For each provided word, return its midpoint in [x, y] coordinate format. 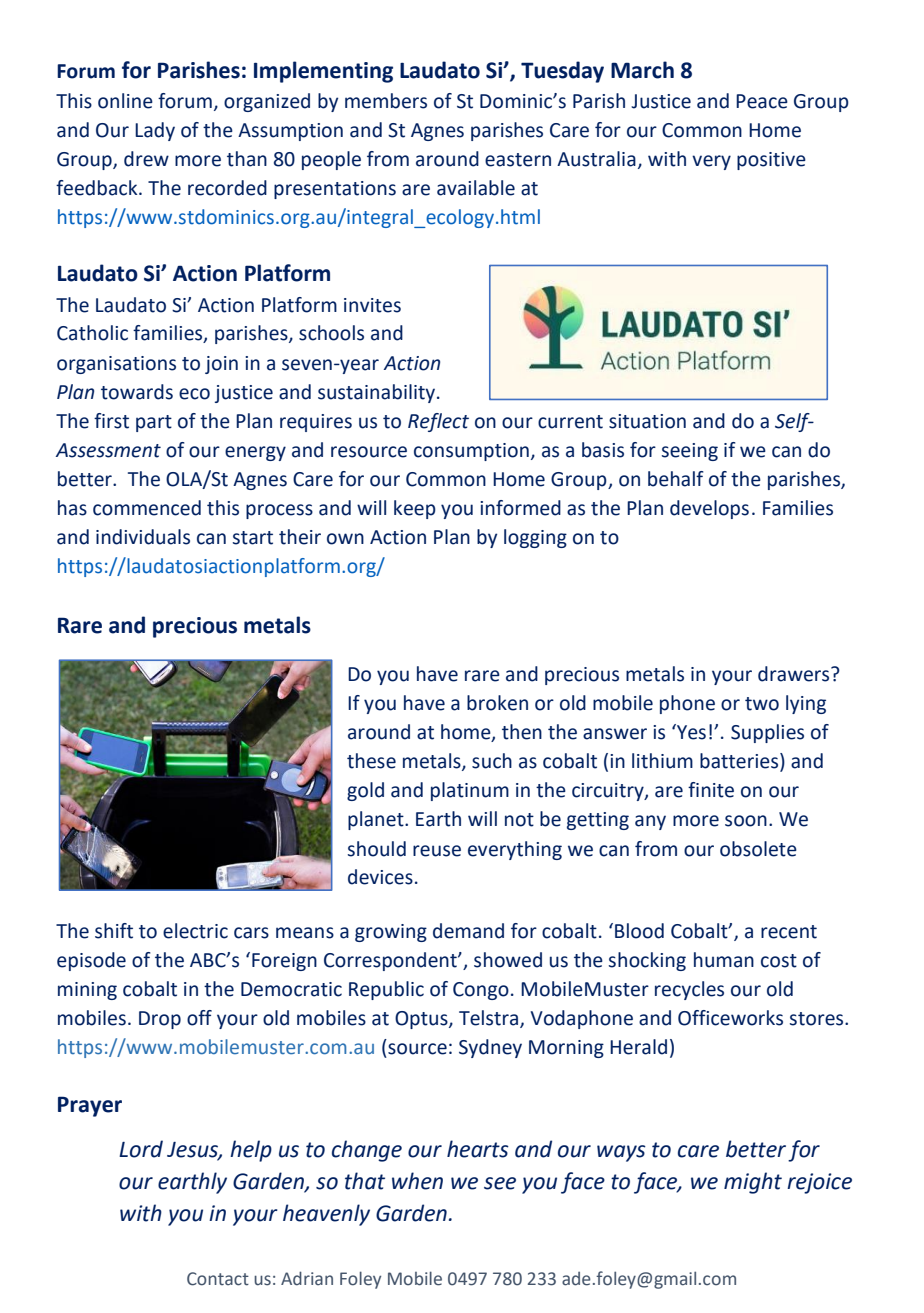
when [417, 1181]
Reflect [438, 422]
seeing [690, 452]
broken [497, 703]
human [724, 960]
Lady [155, 131]
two [762, 704]
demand [468, 931]
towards [137, 392]
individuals [143, 537]
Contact [218, 1279]
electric [195, 931]
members [386, 101]
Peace [762, 101]
